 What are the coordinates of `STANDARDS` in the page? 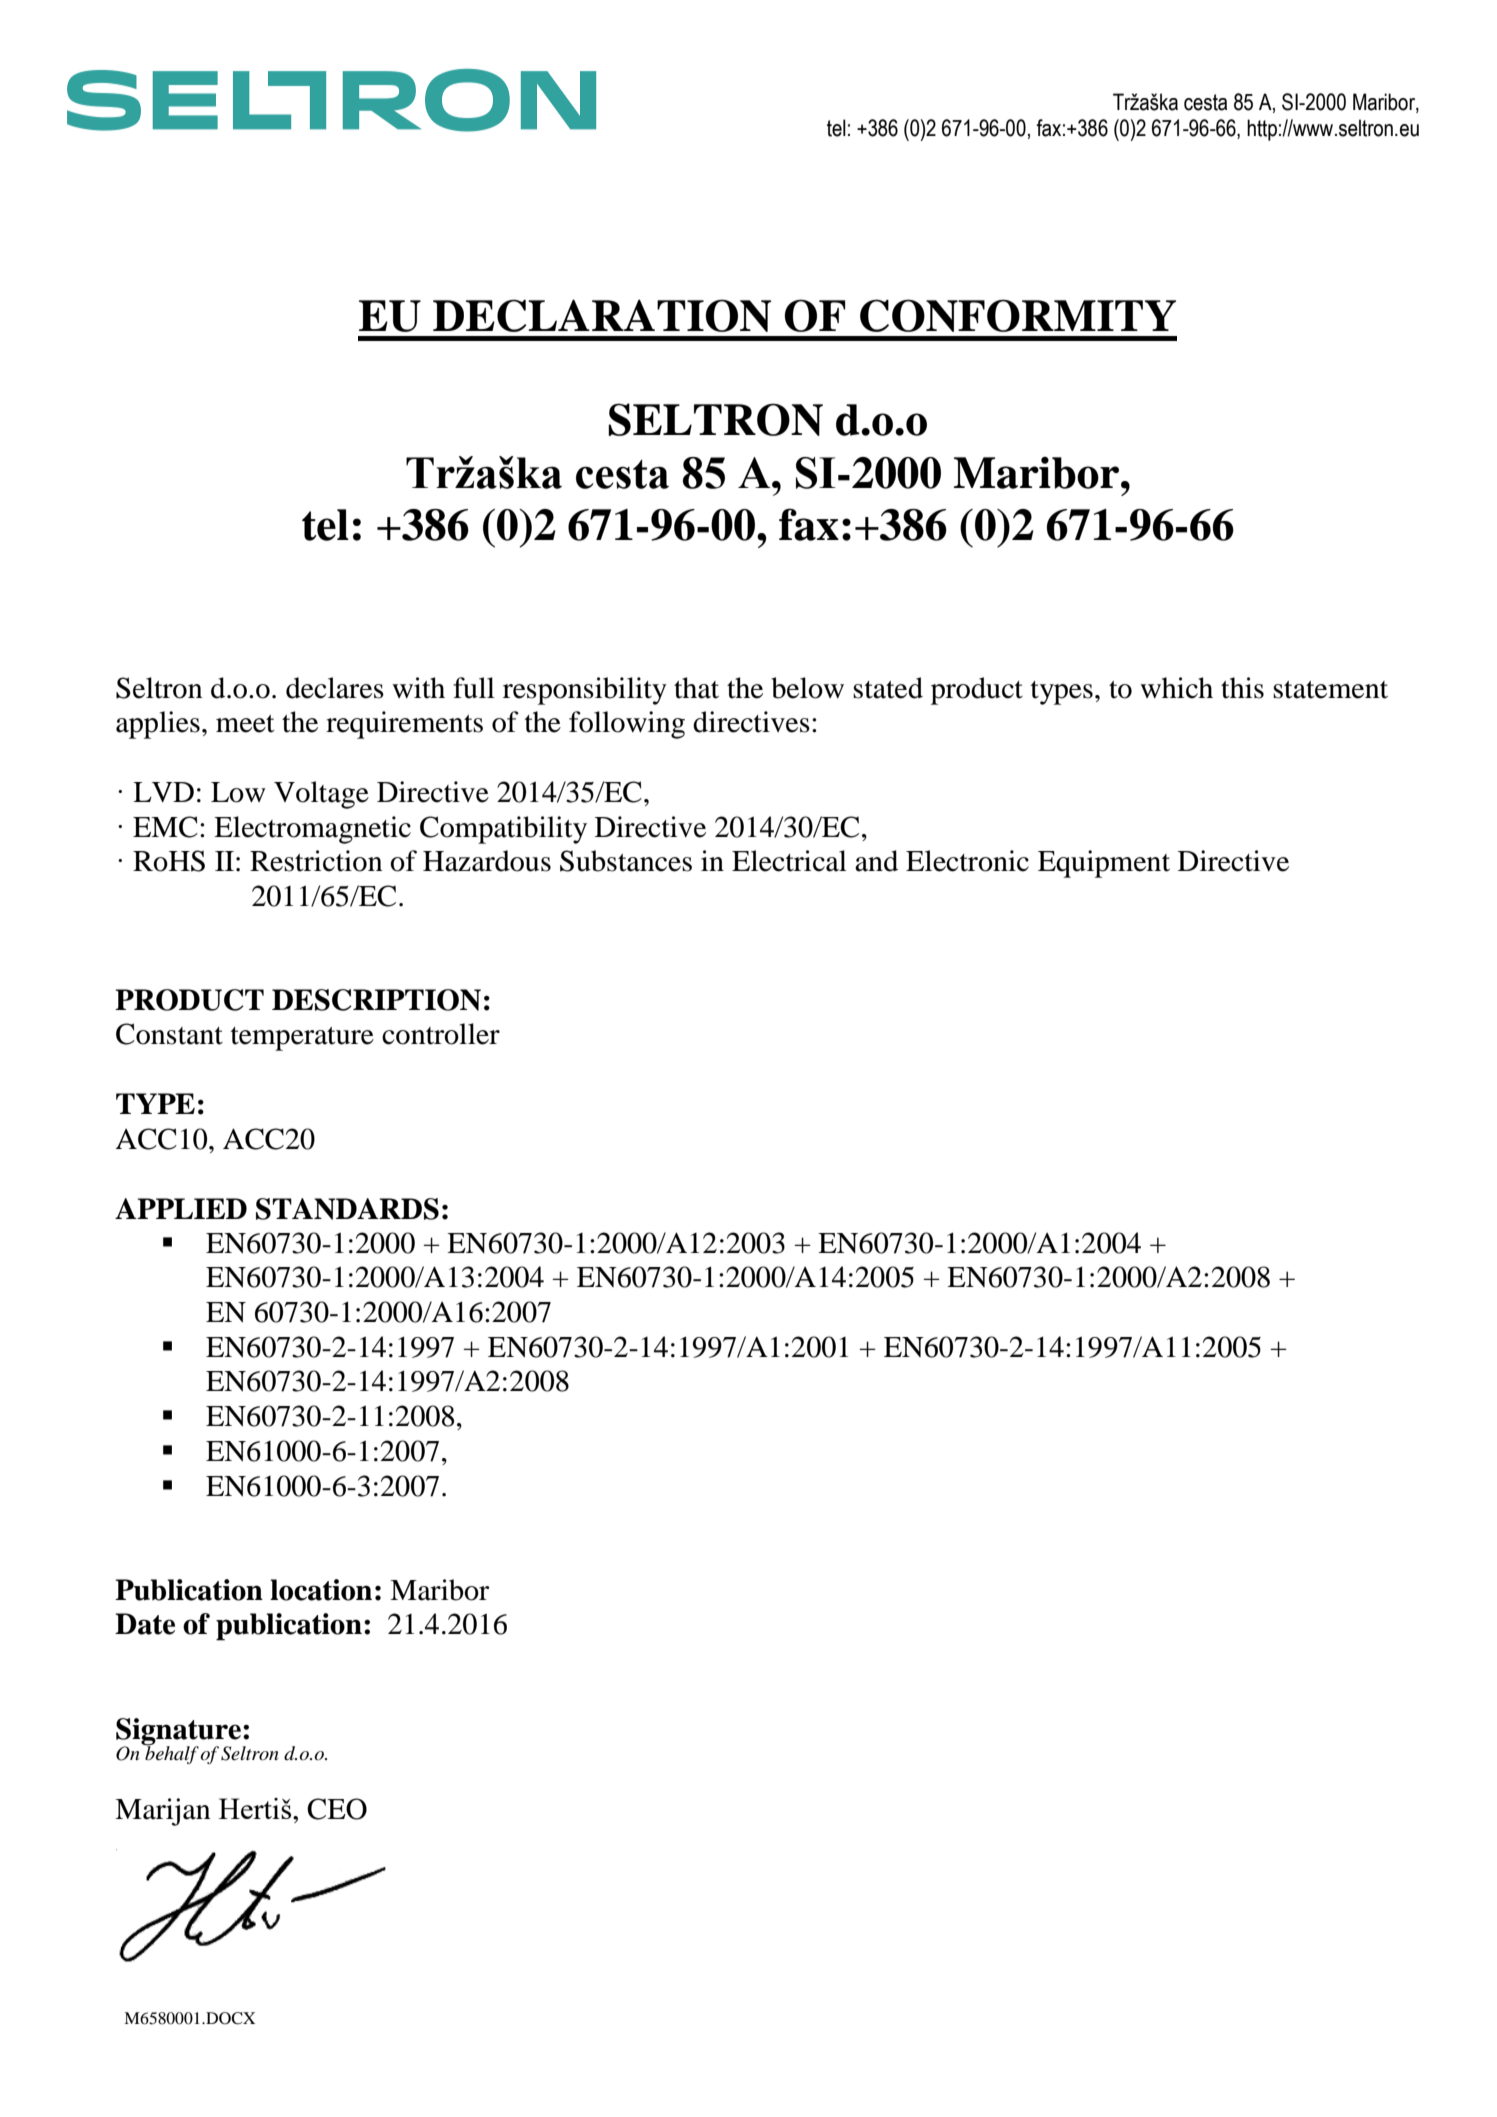 It's located at (347, 1209).
